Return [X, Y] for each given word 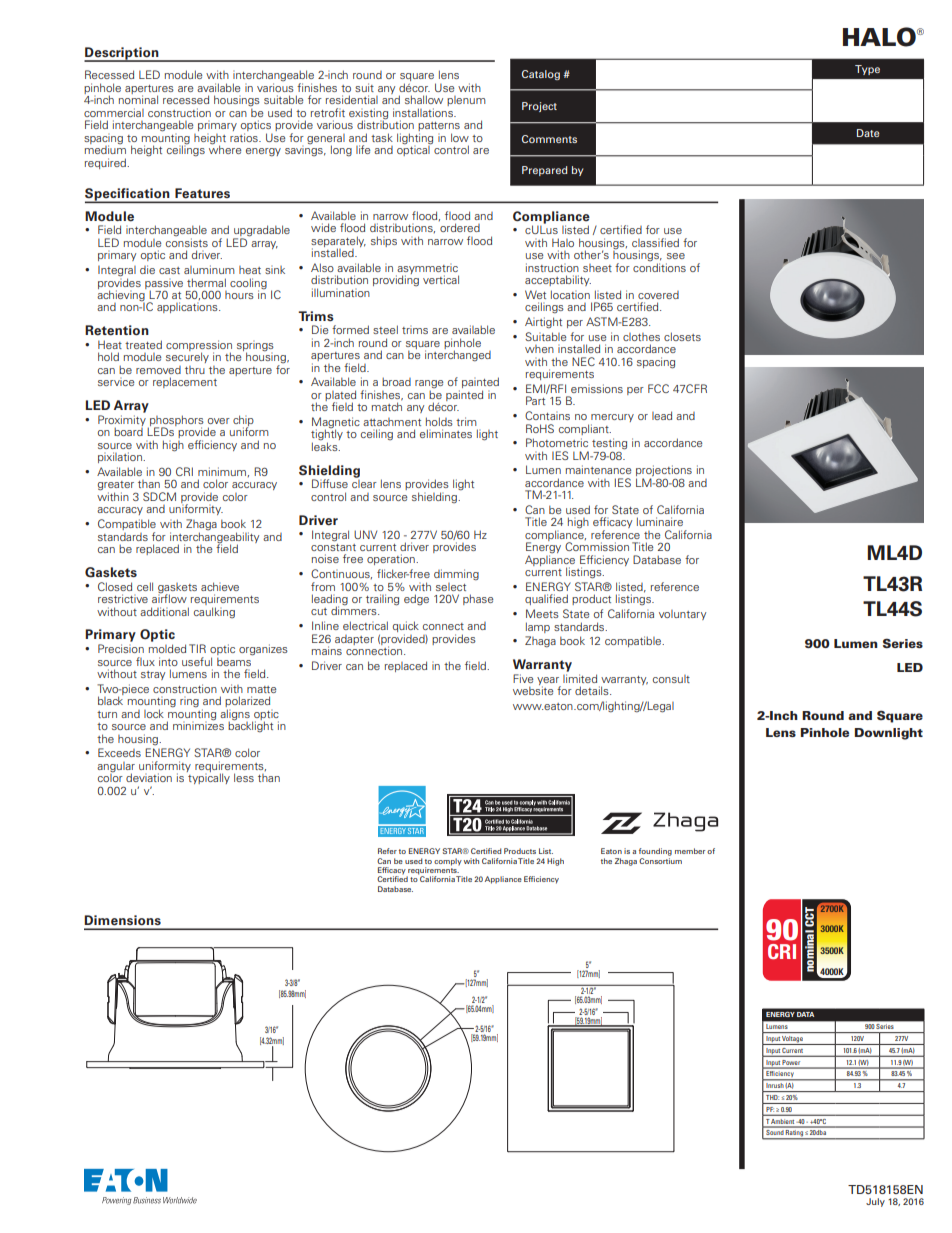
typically [208, 777]
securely [187, 357]
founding [655, 852]
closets [682, 336]
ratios [245, 137]
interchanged [458, 355]
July [875, 1202]
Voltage [793, 1040]
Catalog [541, 75]
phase [478, 599]
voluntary [682, 615]
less [244, 777]
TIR [197, 648]
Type [867, 70]
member [690, 851]
